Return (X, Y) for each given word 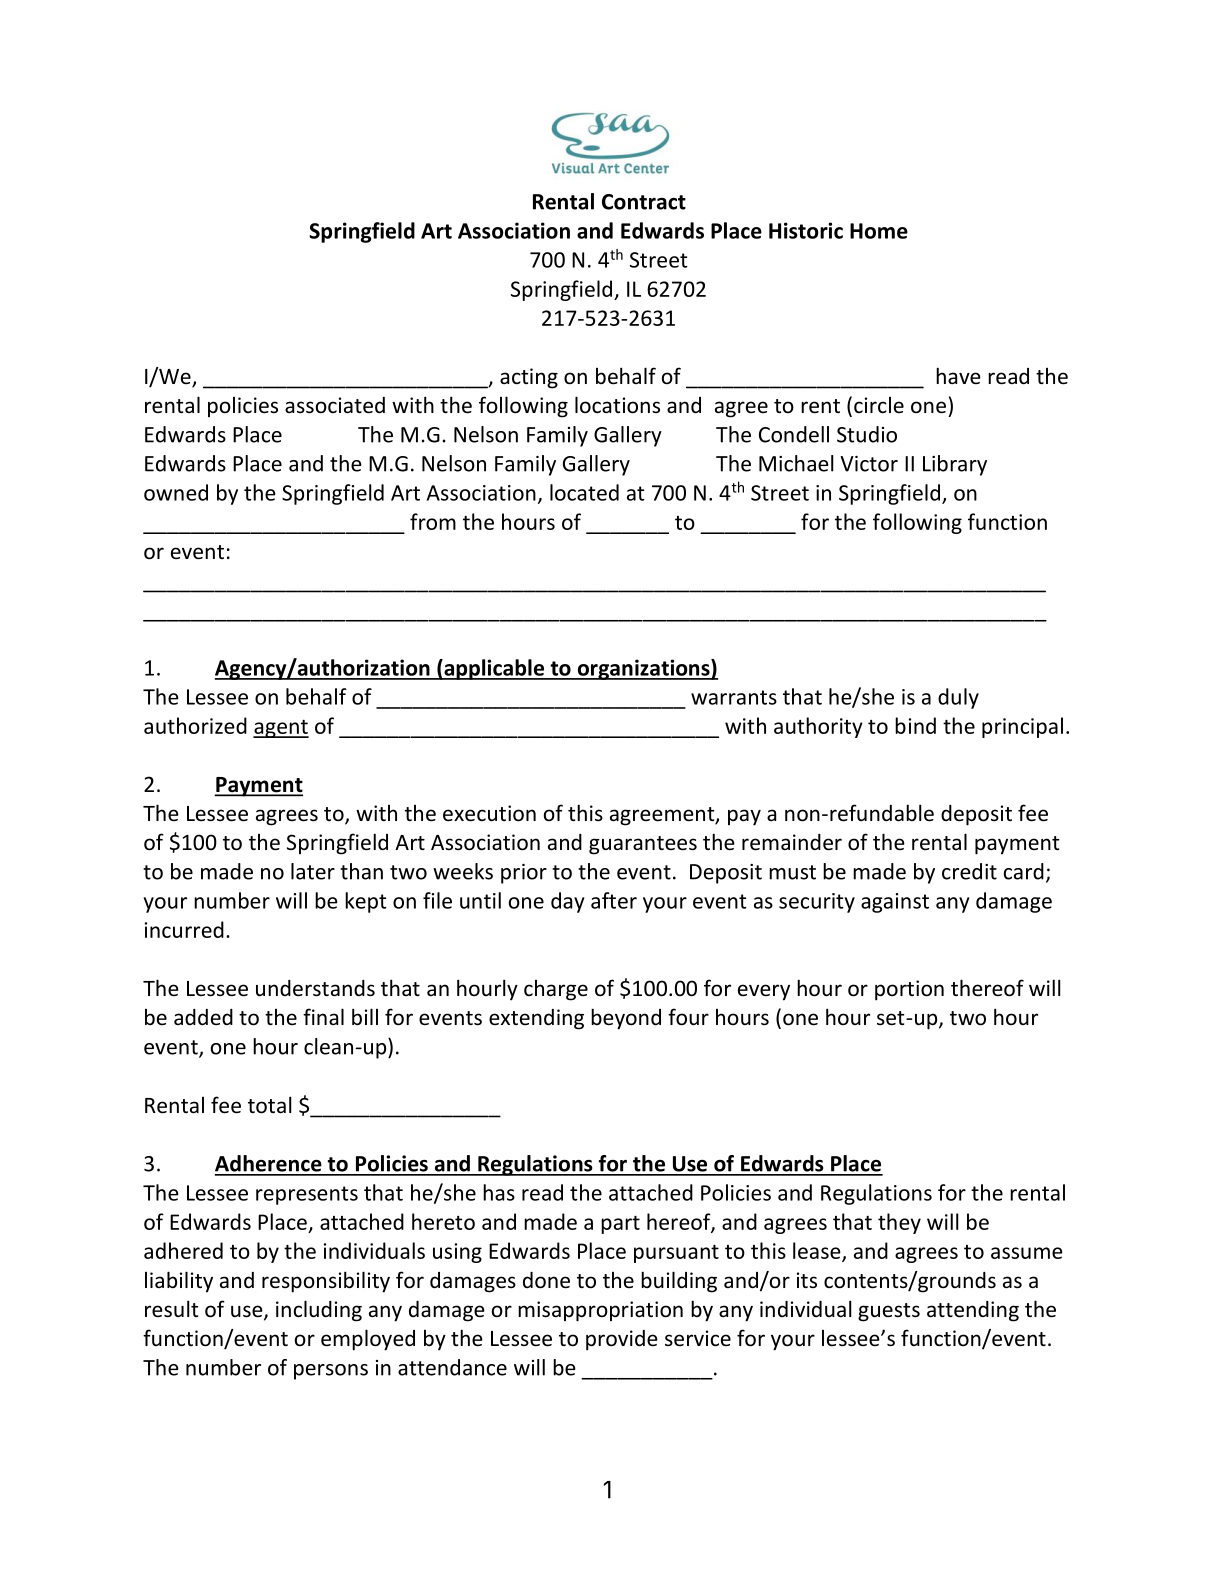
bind (915, 725)
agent (281, 729)
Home (879, 231)
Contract (644, 202)
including (319, 1311)
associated (335, 405)
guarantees (643, 845)
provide (622, 1340)
